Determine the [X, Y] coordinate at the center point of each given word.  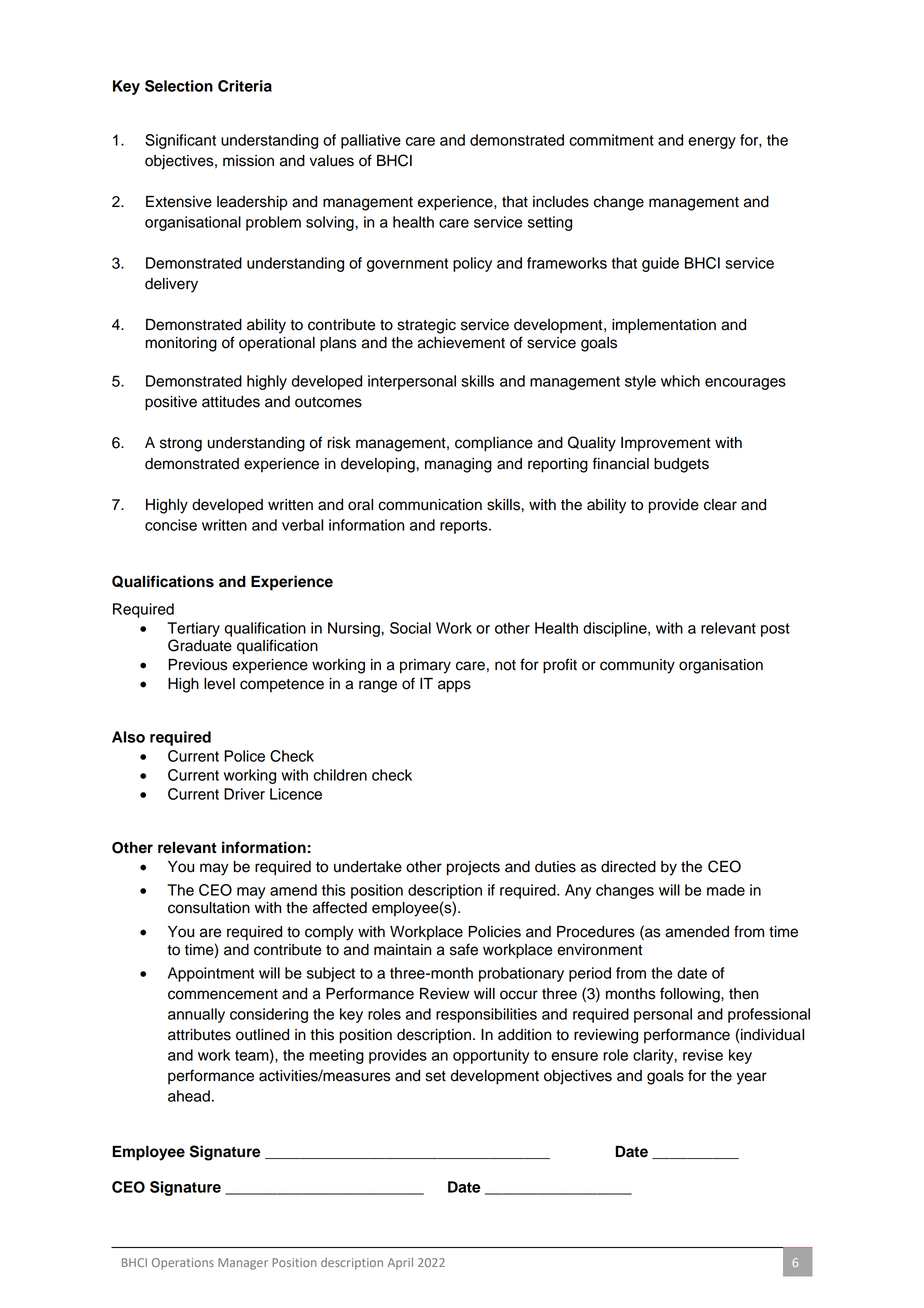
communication [430, 505]
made [726, 890]
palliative [371, 141]
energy [712, 143]
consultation [209, 908]
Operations [183, 1264]
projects [473, 868]
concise [171, 525]
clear [720, 505]
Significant [180, 141]
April [400, 1264]
